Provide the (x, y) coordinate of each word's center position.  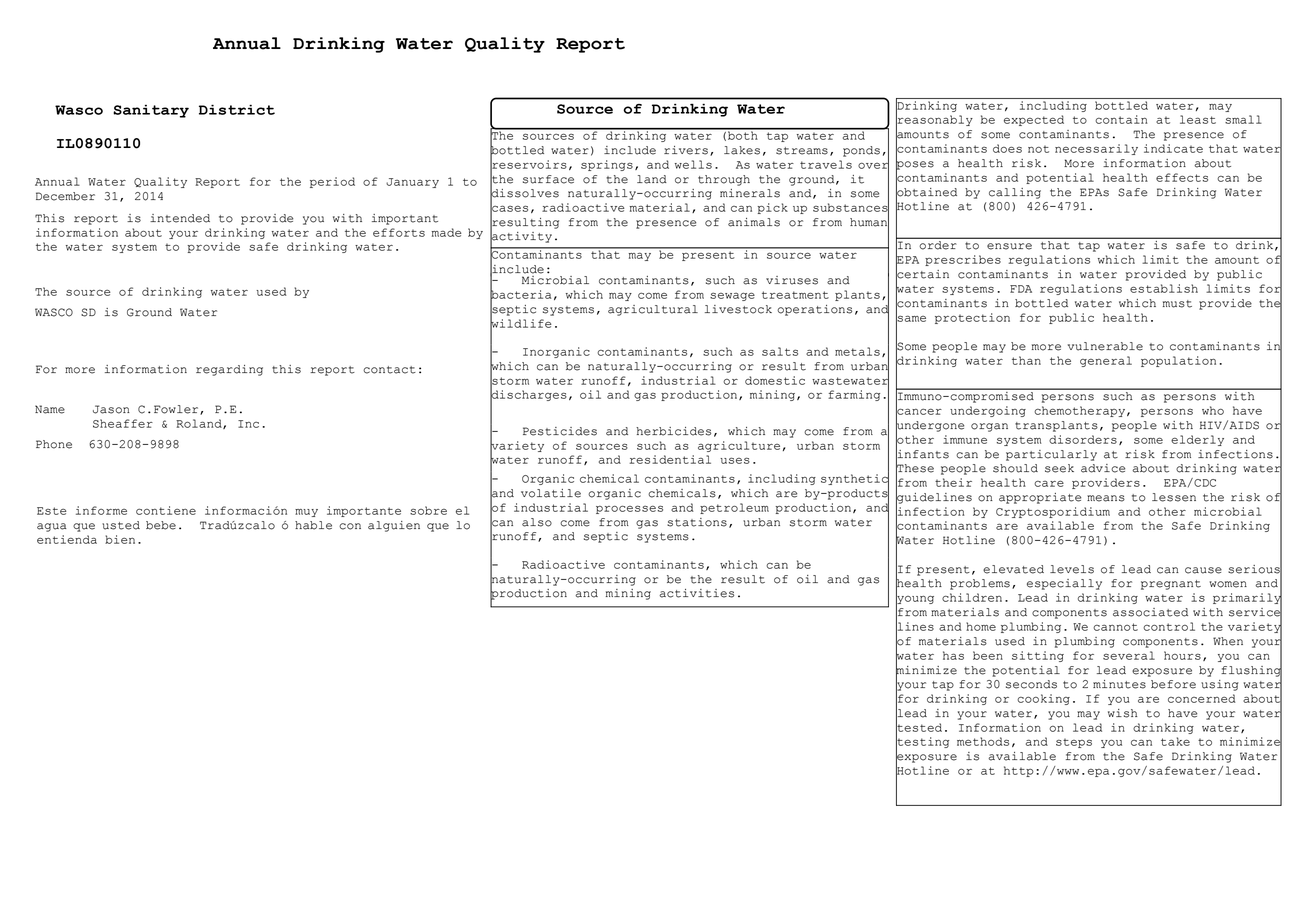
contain (1121, 119)
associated (1150, 612)
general (1106, 361)
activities (696, 593)
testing (922, 743)
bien (120, 539)
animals (754, 222)
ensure (1009, 246)
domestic (775, 380)
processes (629, 509)
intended (180, 218)
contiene (166, 510)
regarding (229, 370)
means (1106, 498)
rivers (686, 150)
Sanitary (151, 111)
